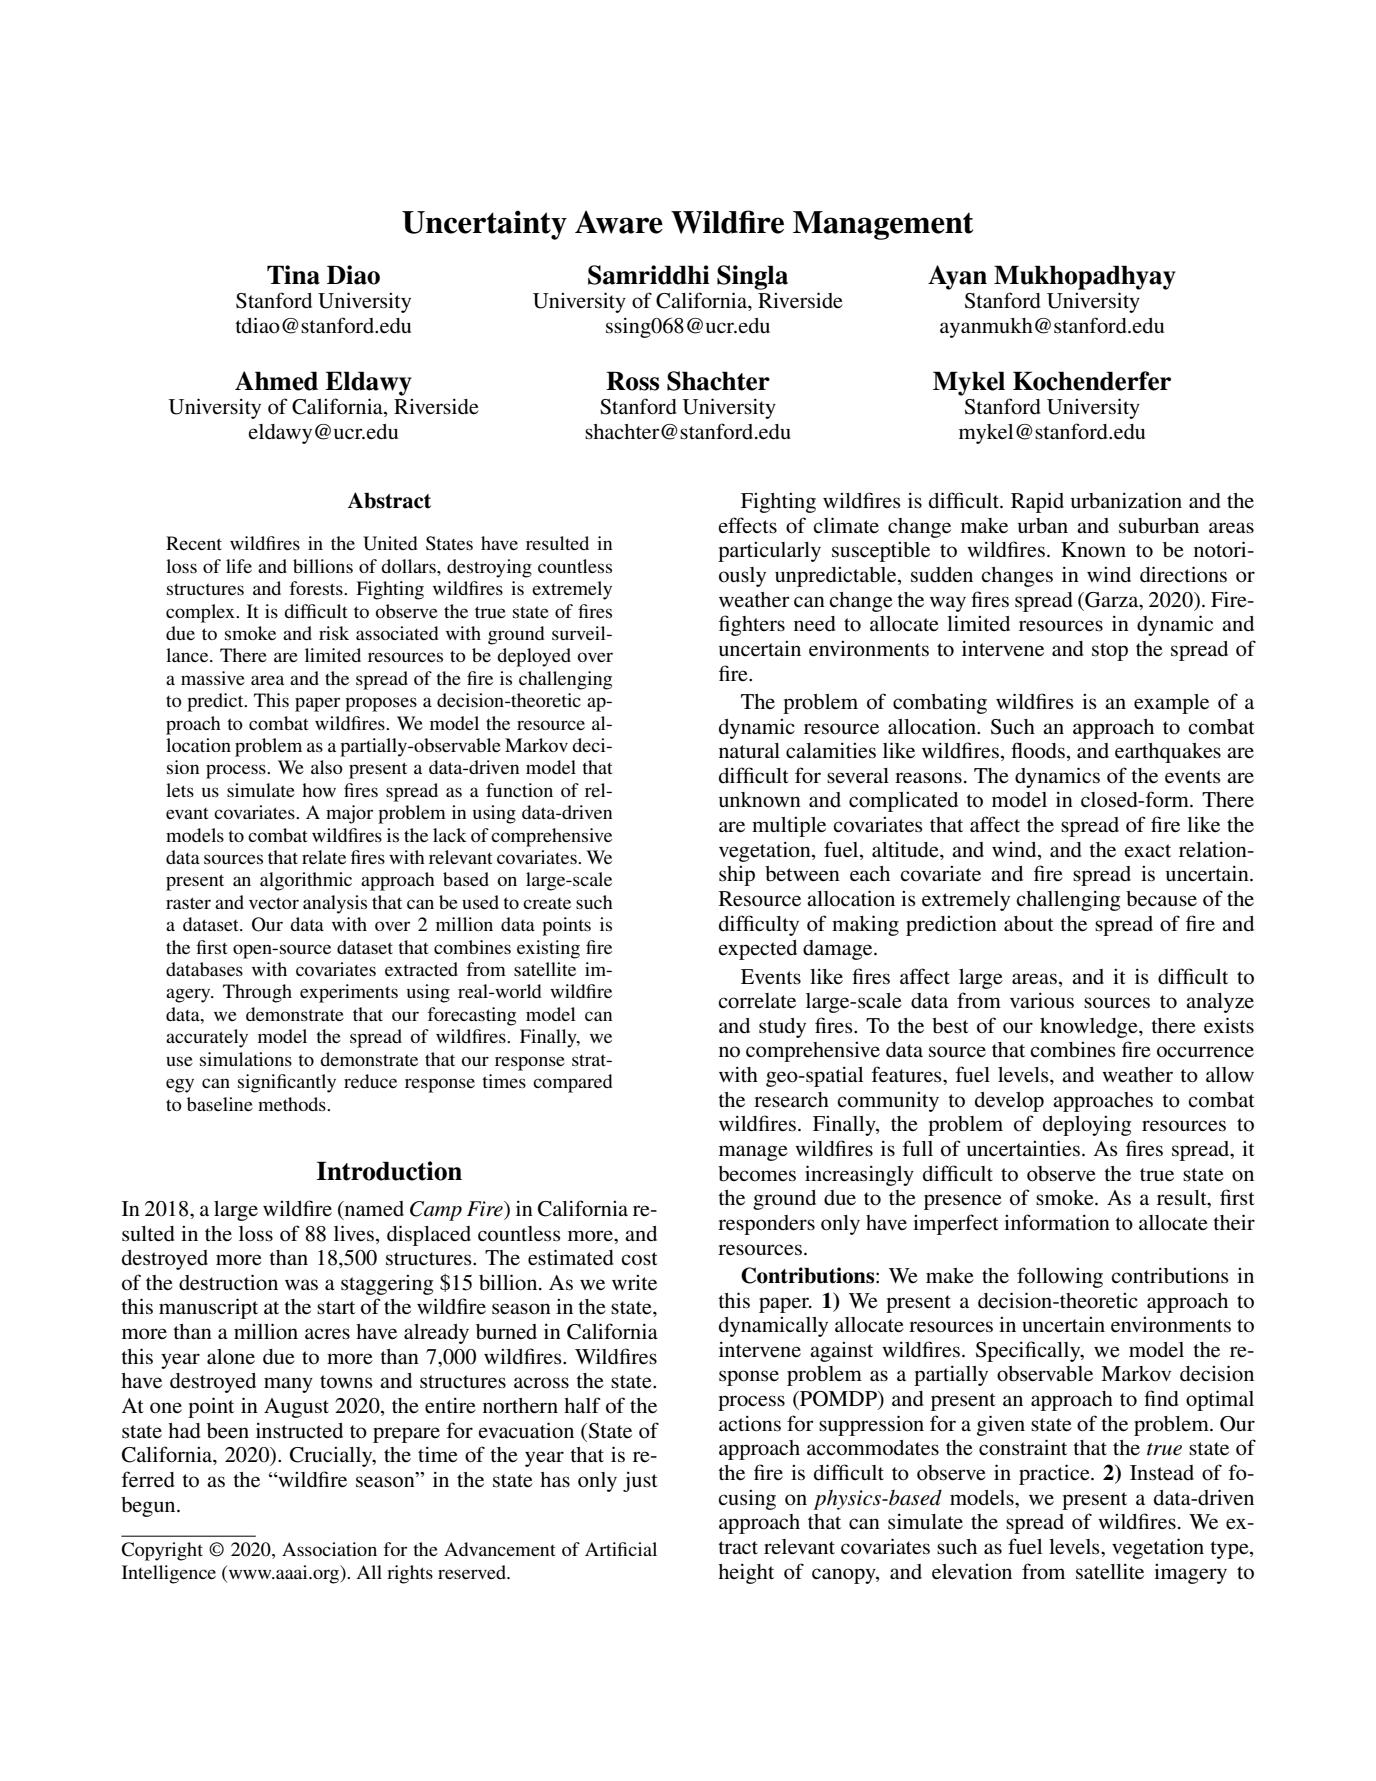 This image has height=1781, width=1376. I want to click on Tina, so click(293, 275).
